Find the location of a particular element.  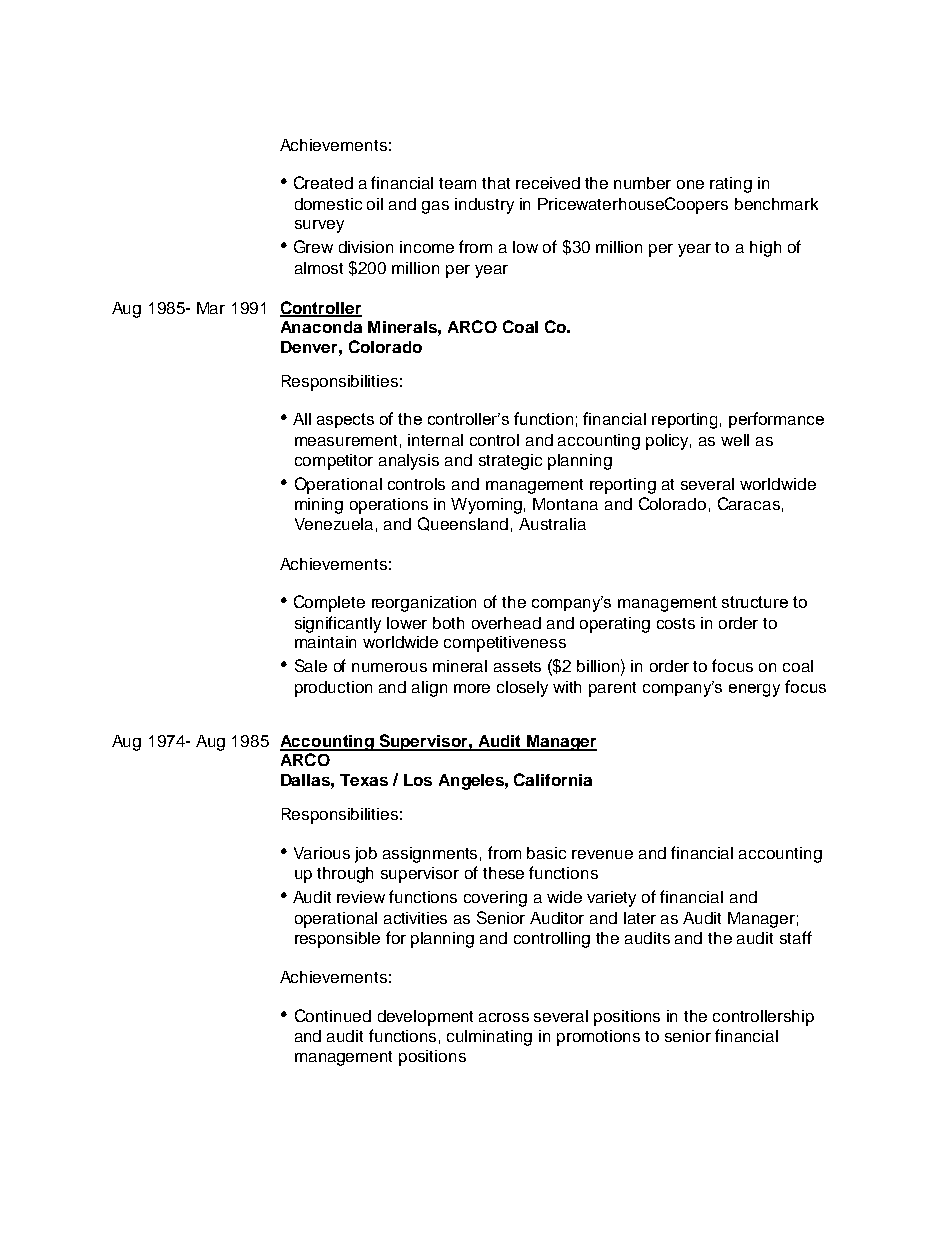

benchmark is located at coordinates (776, 204).
